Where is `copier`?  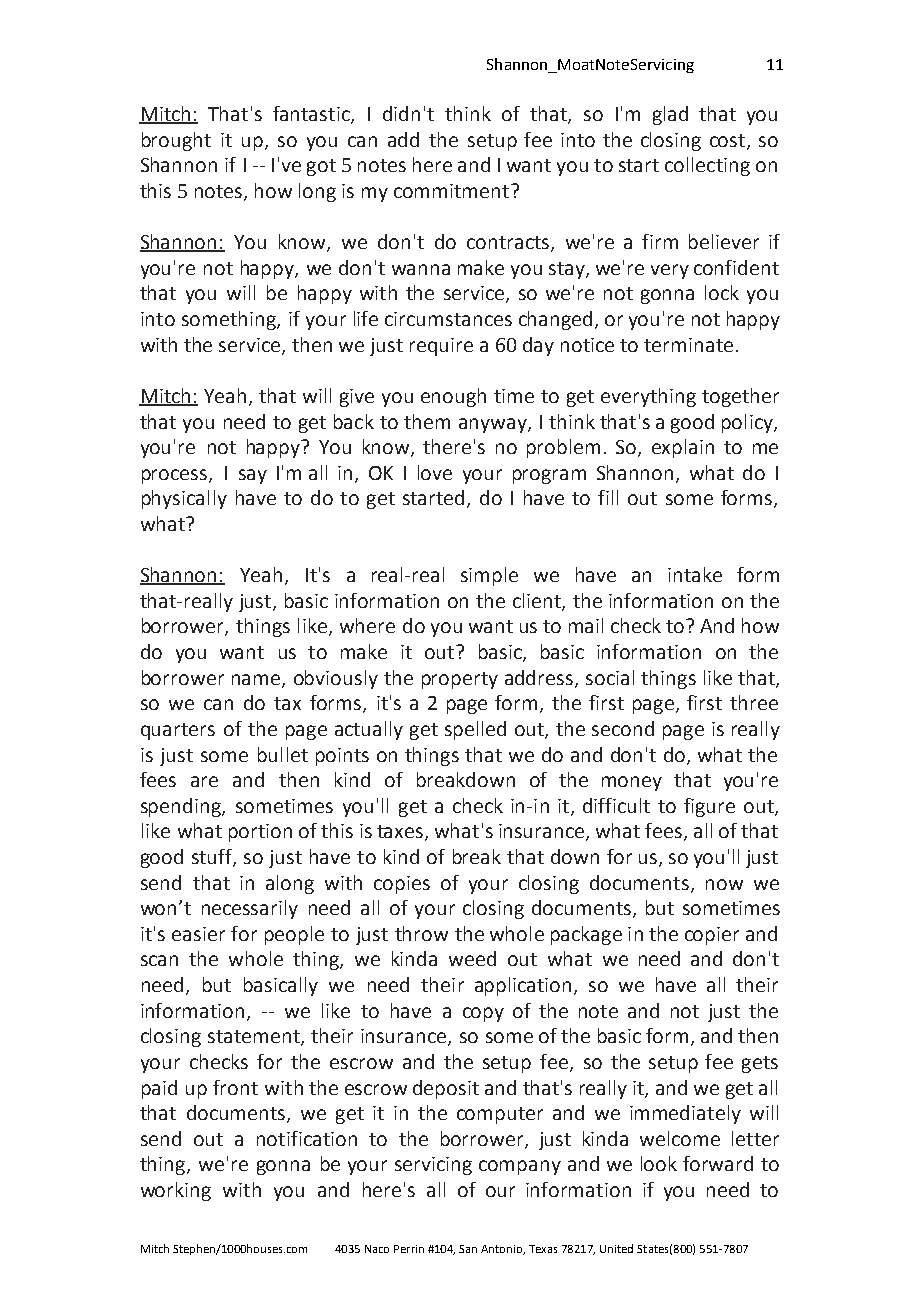
copier is located at coordinates (712, 936).
